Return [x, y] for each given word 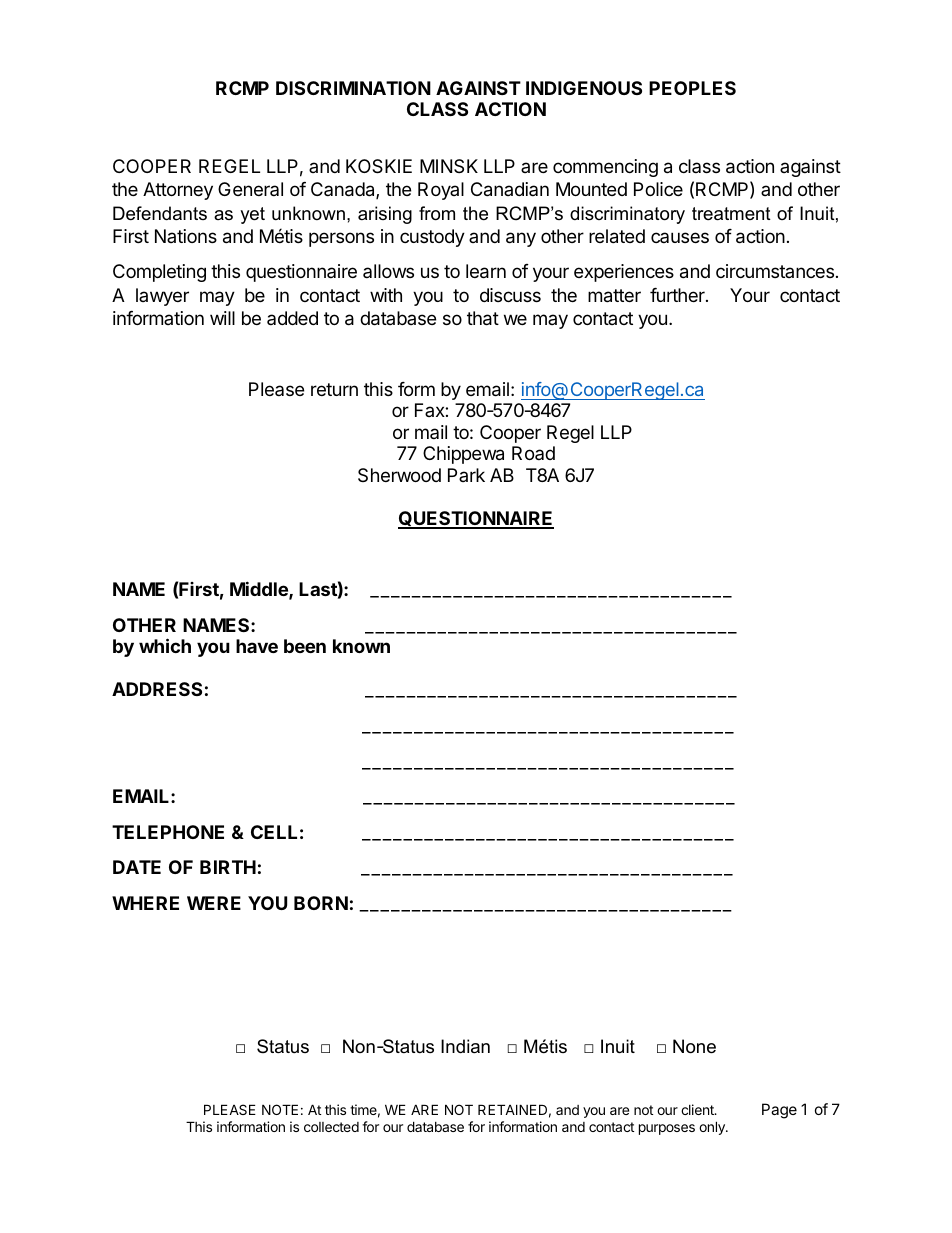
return [334, 389]
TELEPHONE [168, 832]
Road [533, 453]
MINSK [449, 166]
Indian [465, 1046]
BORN [321, 903]
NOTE [280, 1109]
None [694, 1046]
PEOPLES [692, 88]
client [698, 1109]
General [250, 189]
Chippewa [463, 455]
